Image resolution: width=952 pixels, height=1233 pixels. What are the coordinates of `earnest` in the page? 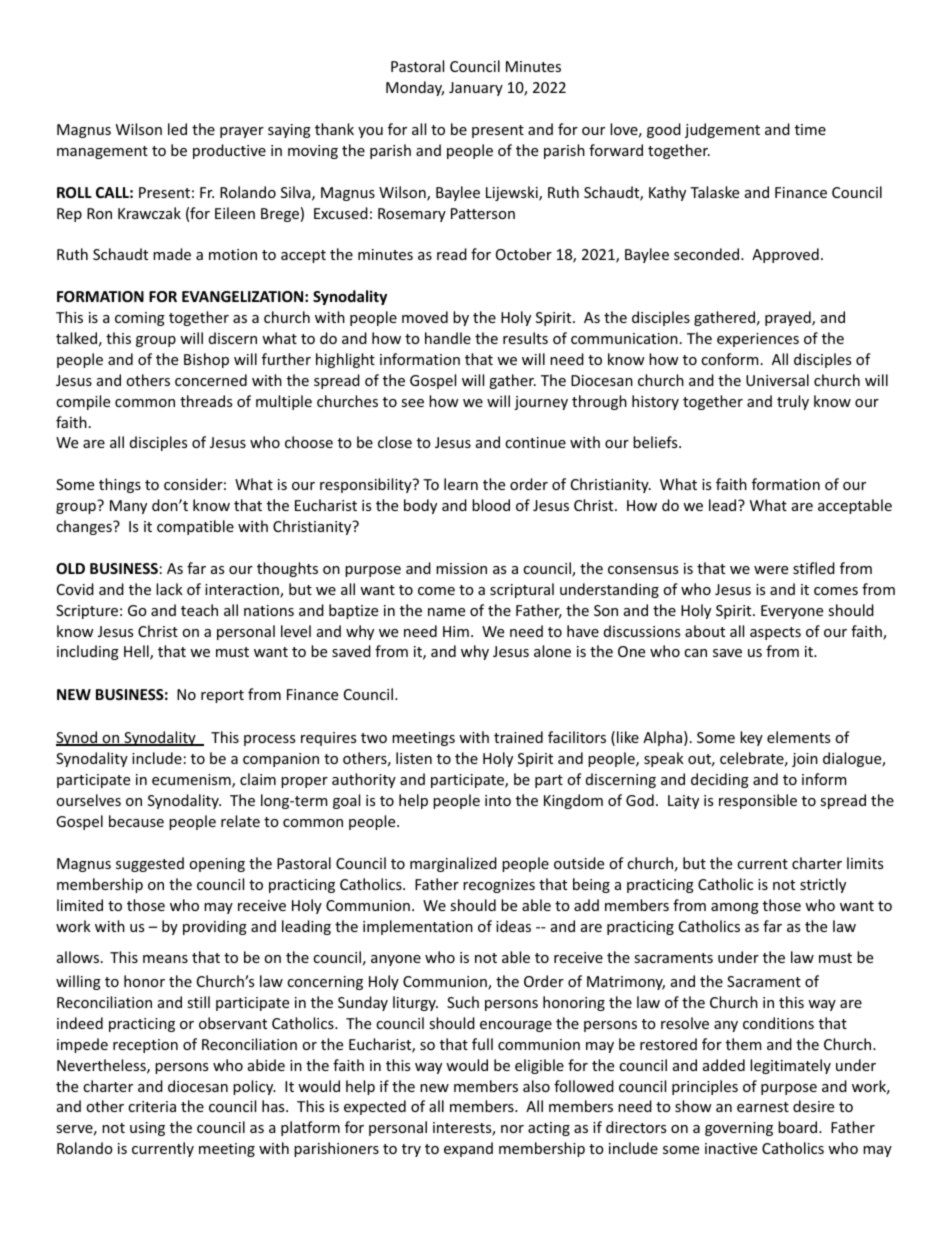 It's located at (763, 1107).
